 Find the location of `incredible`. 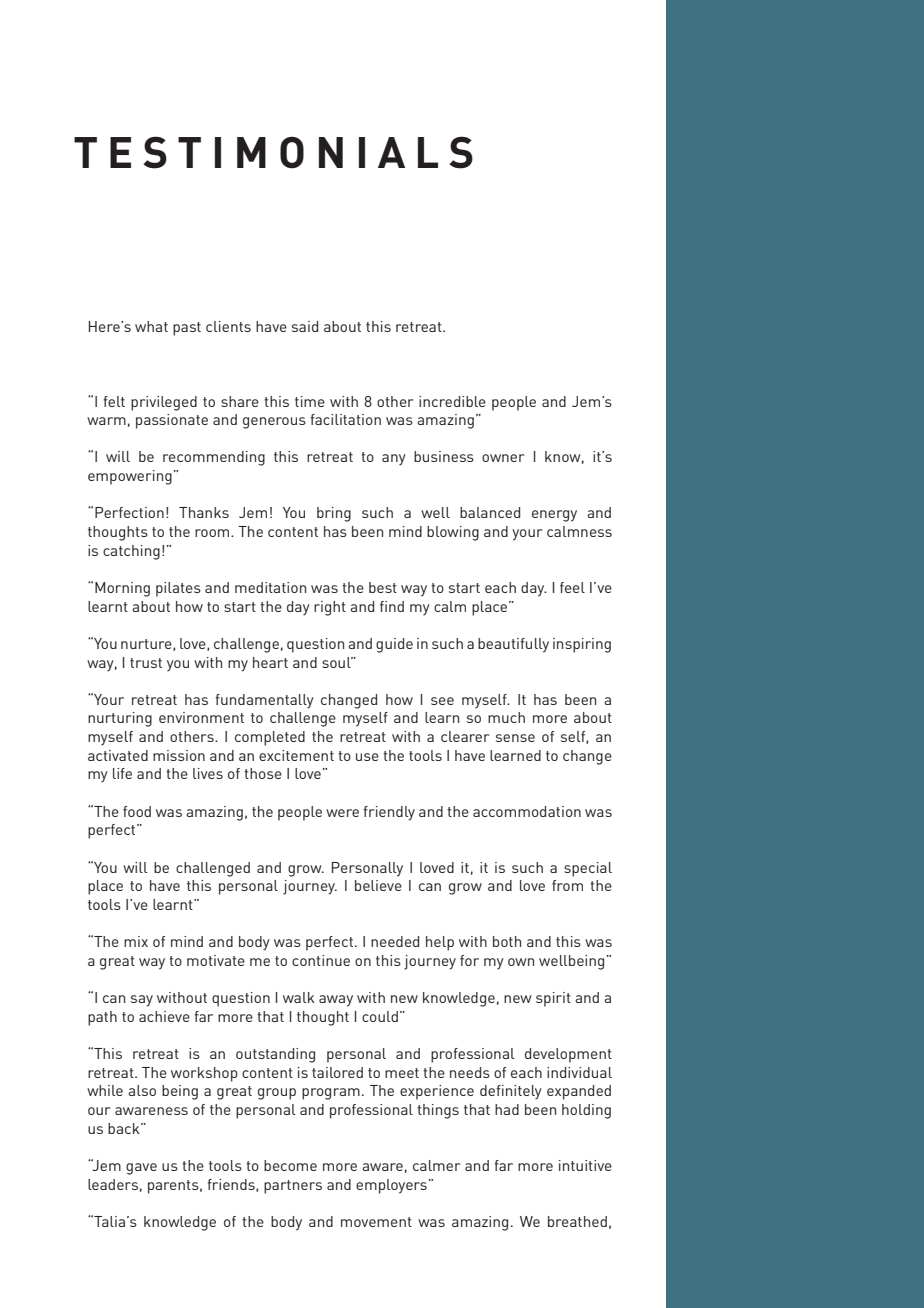

incredible is located at coordinates (452, 401).
